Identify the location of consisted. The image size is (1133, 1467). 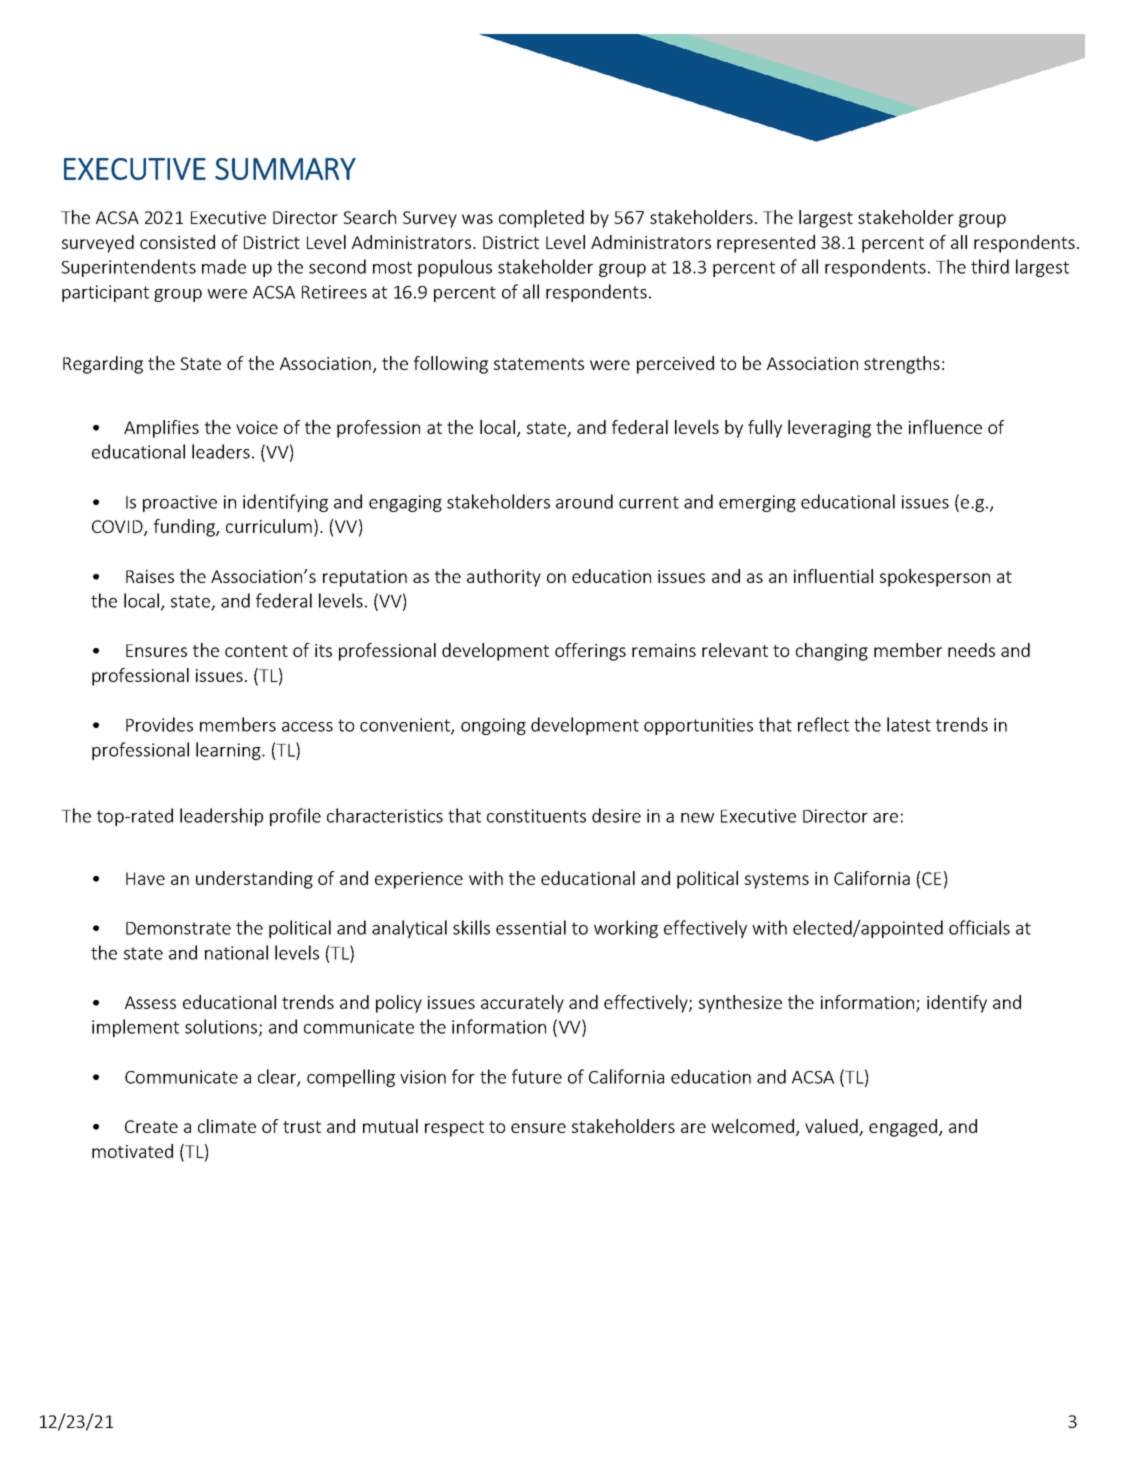
(177, 242).
